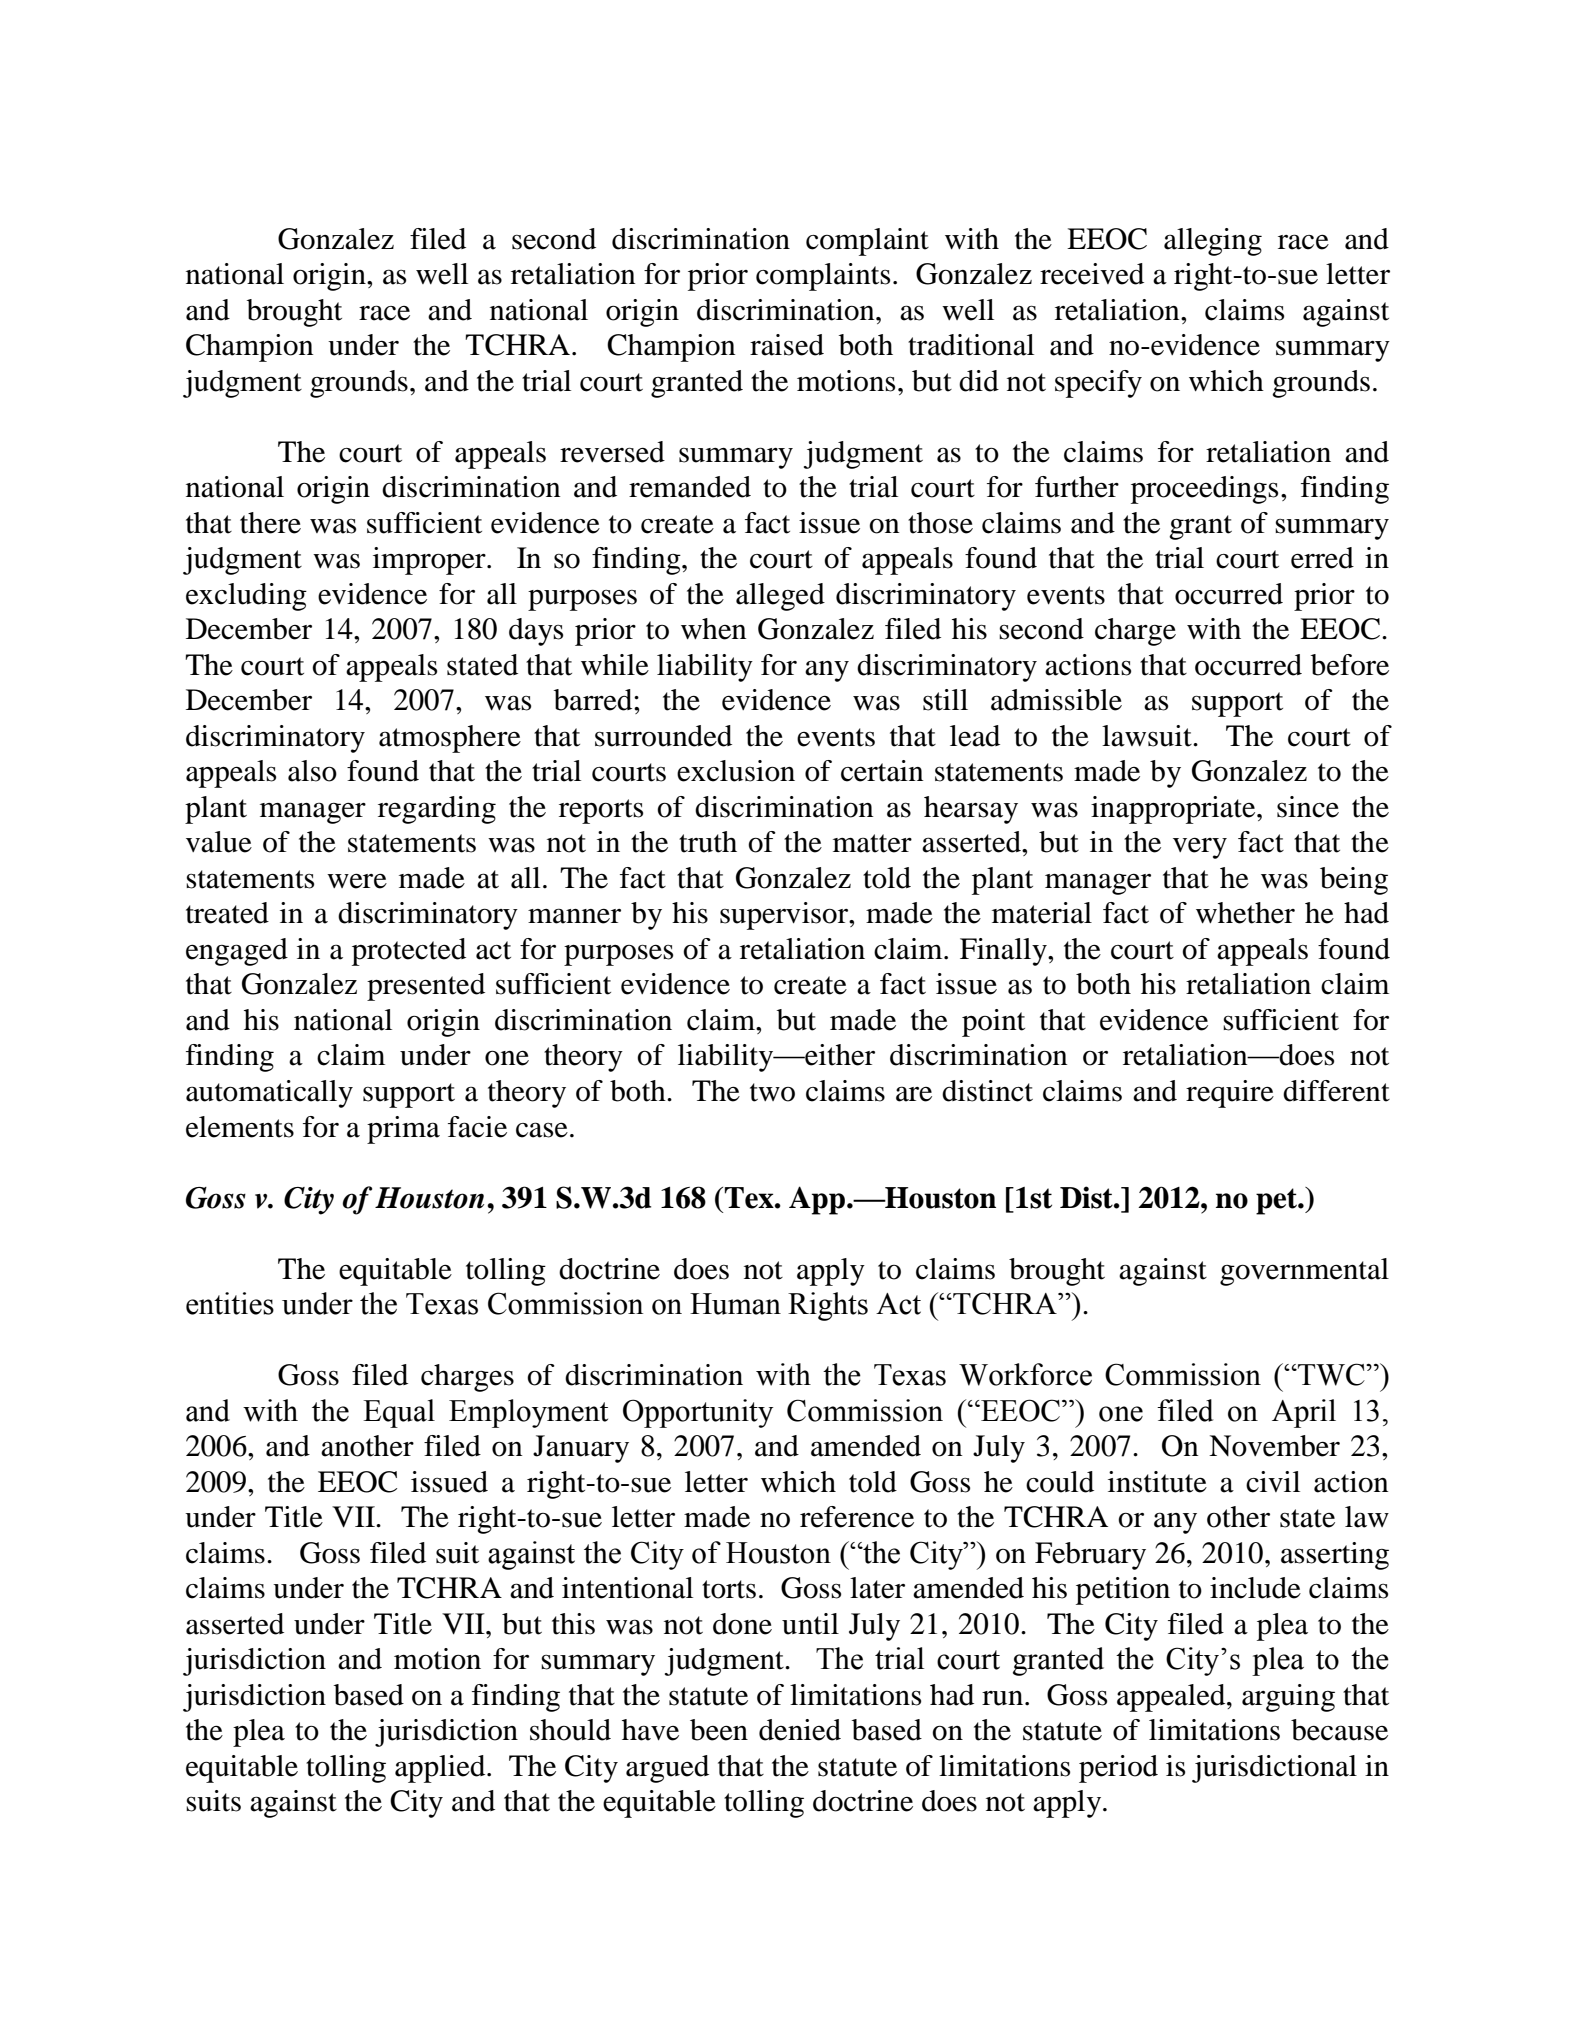 Image resolution: width=1575 pixels, height=2038 pixels. I want to click on applied, so click(441, 1769).
